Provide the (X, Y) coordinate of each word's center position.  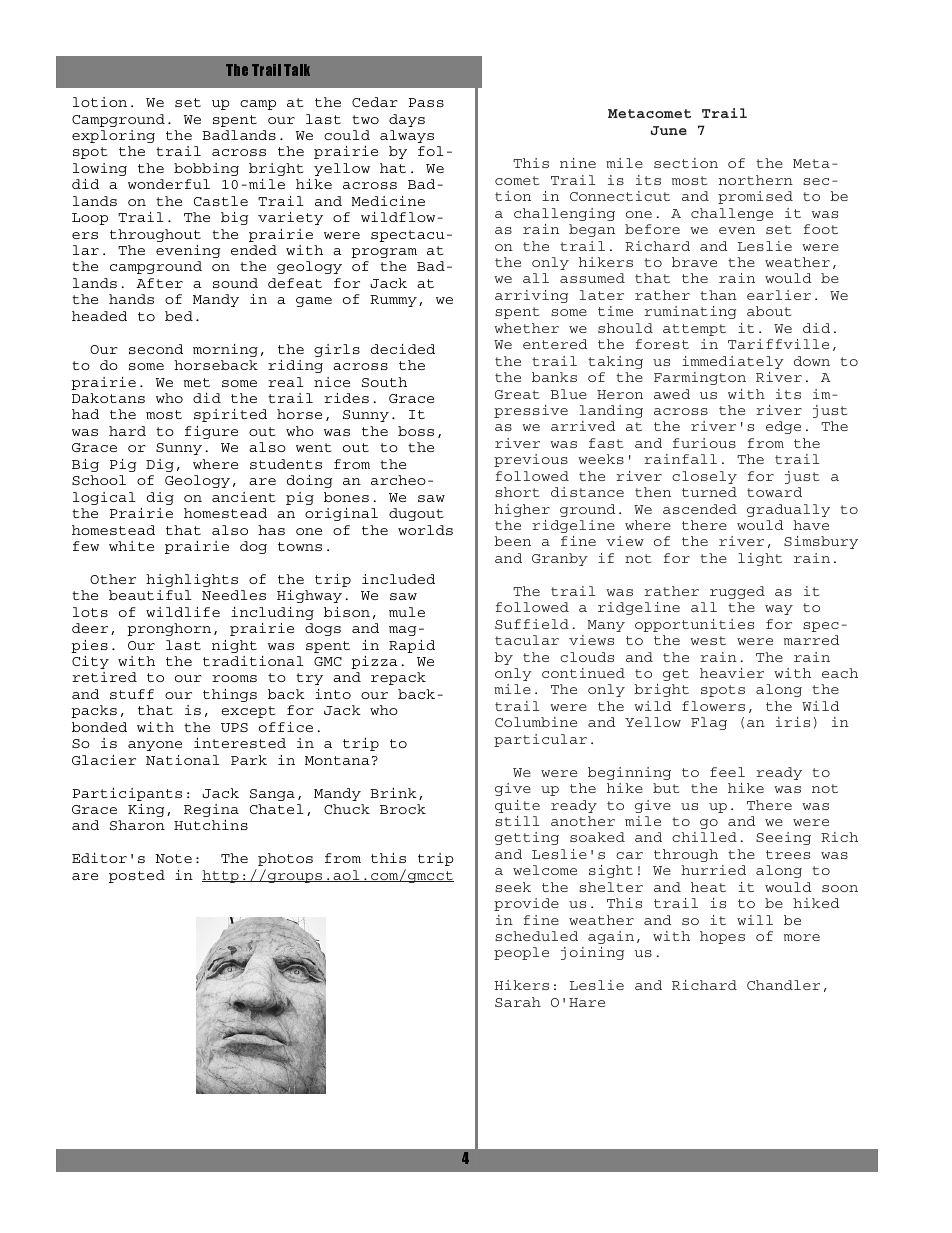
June (669, 130)
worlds (425, 530)
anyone (155, 746)
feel (727, 772)
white (131, 546)
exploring (113, 136)
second (156, 349)
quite (517, 806)
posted (137, 876)
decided (403, 349)
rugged (737, 592)
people (521, 953)
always (407, 136)
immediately (733, 362)
